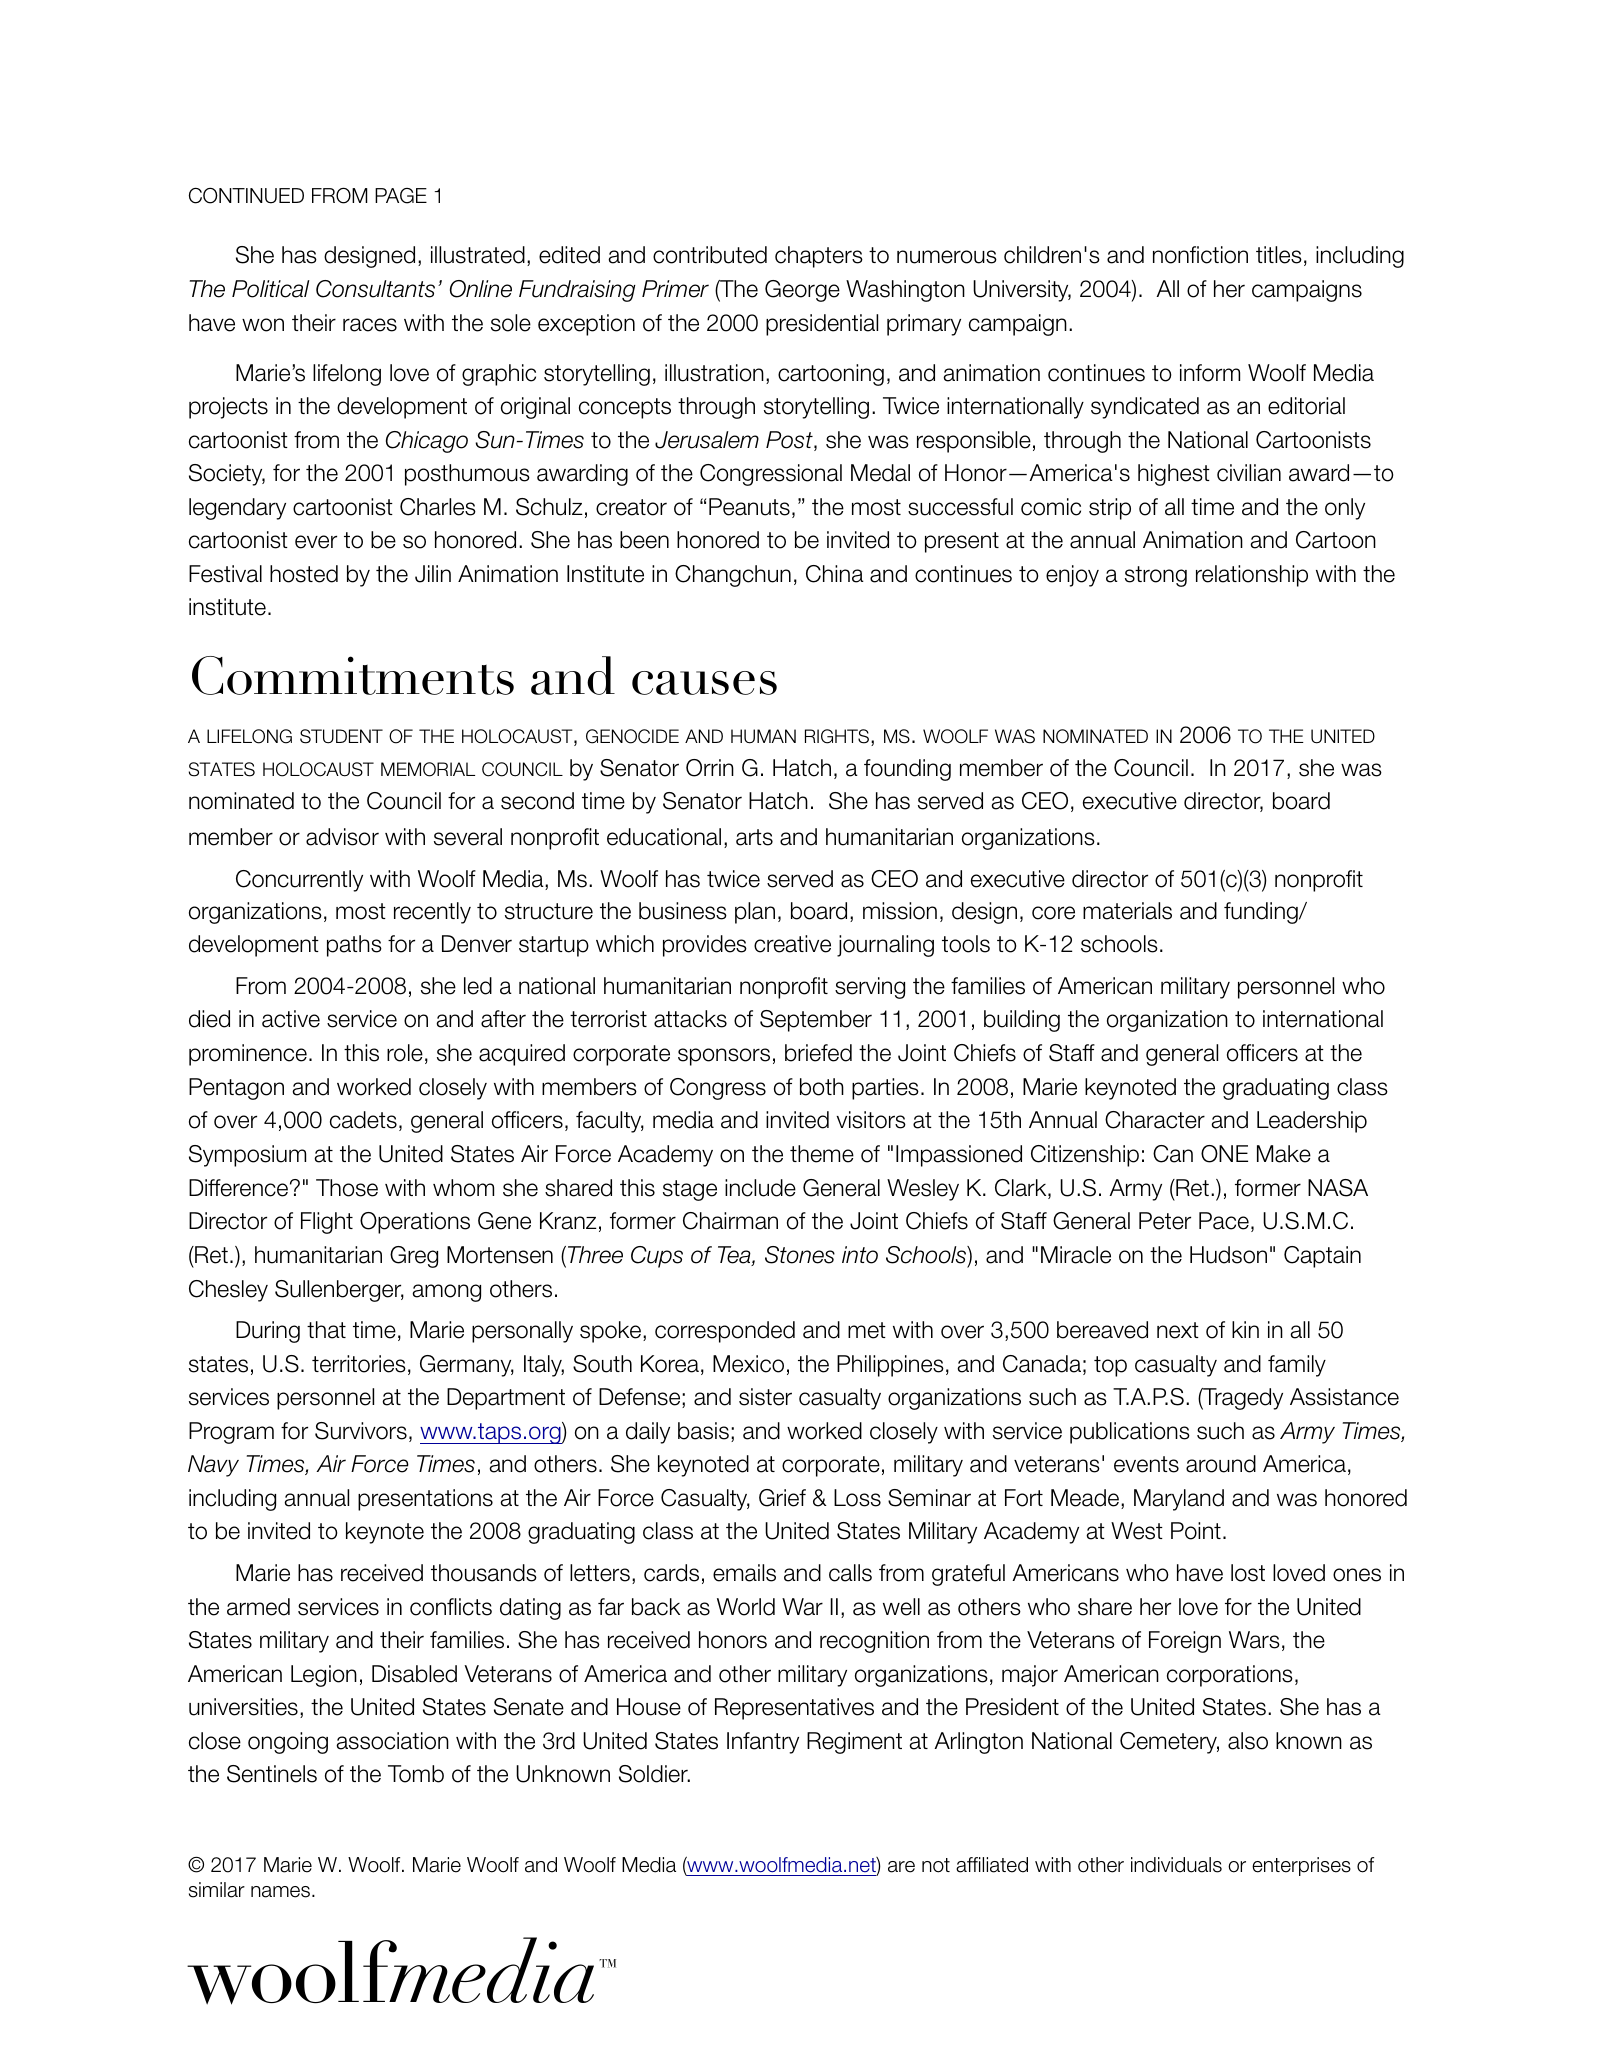  What do you see at coordinates (819, 257) in the screenshot?
I see `chapters` at bounding box center [819, 257].
